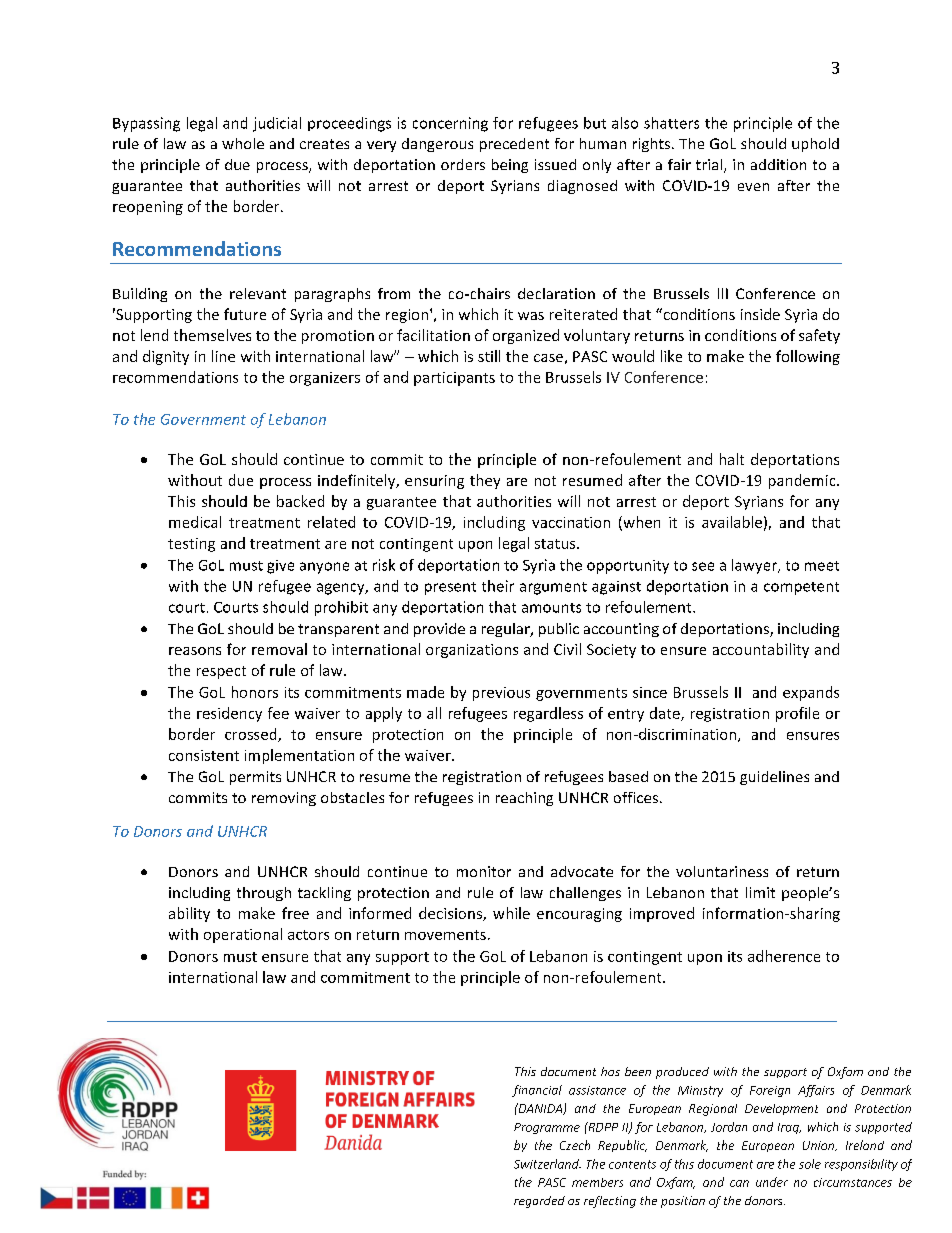  Describe the element at coordinates (510, 166) in the screenshot. I see `being` at that location.
